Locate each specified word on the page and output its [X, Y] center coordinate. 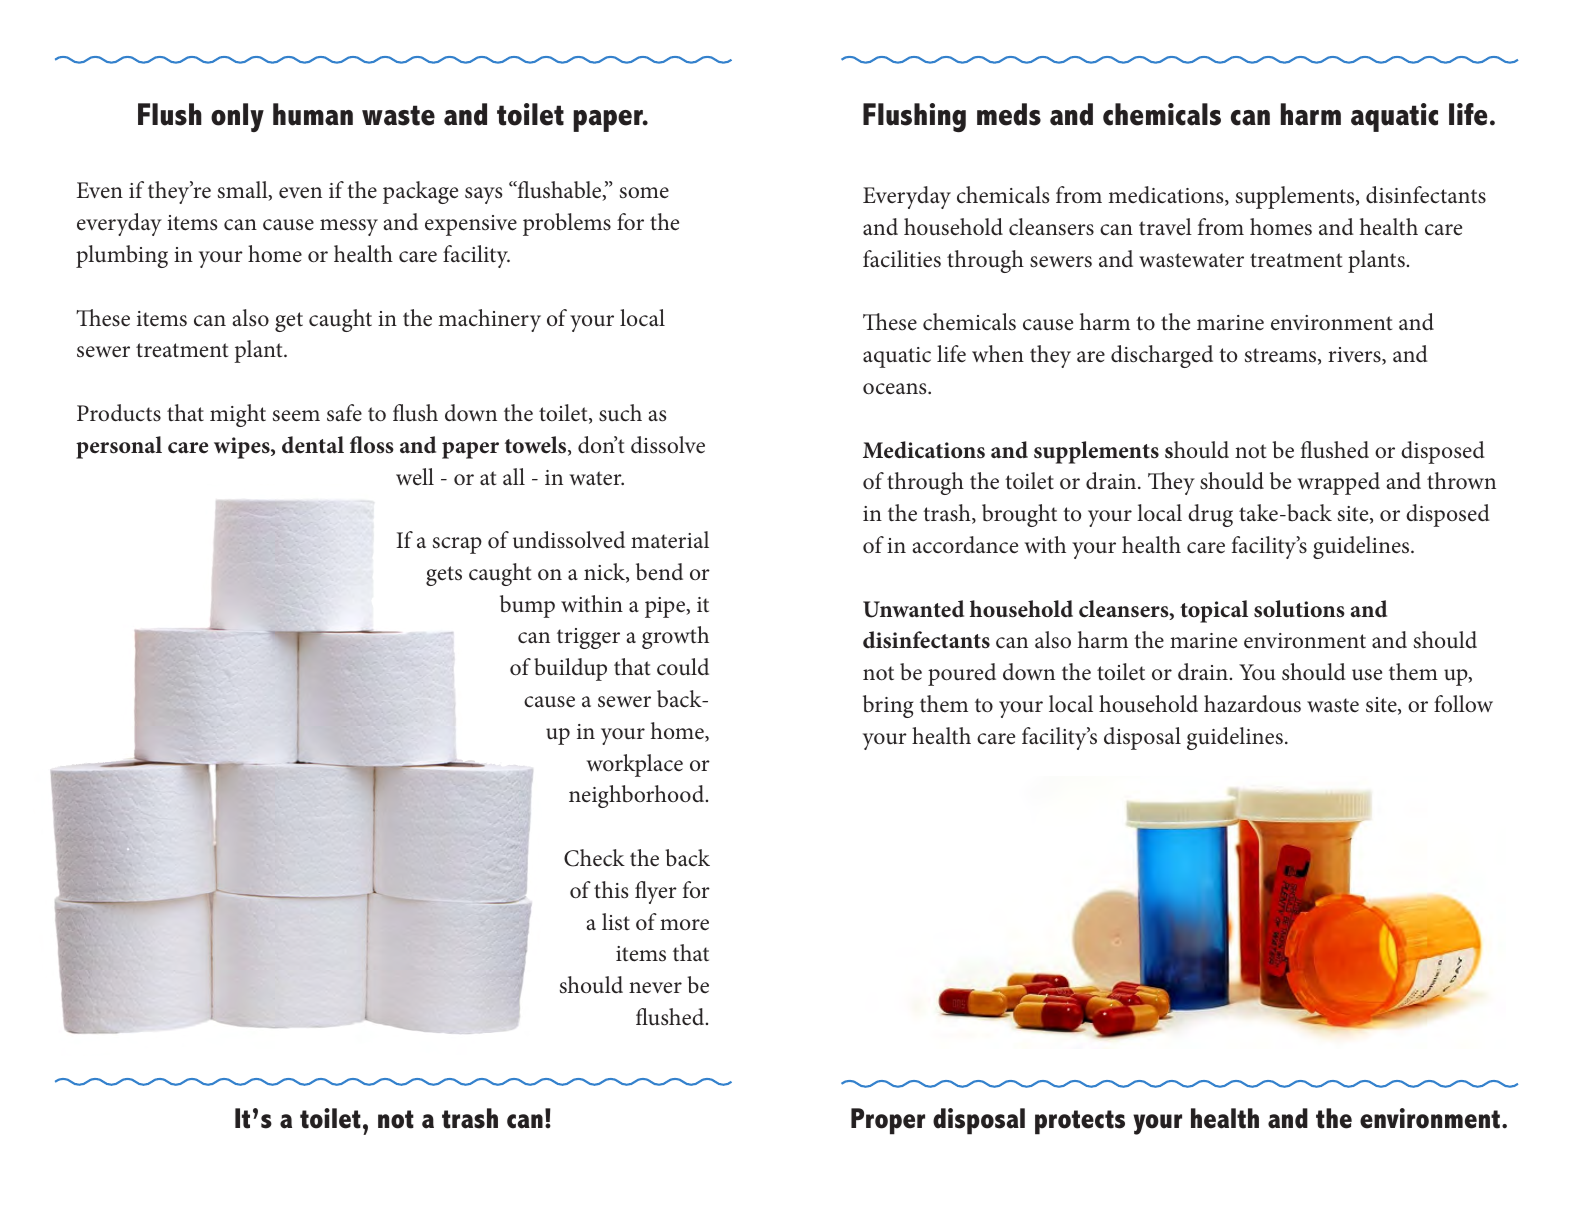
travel [1165, 227]
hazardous [1252, 704]
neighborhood [638, 796]
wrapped [1338, 483]
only [237, 117]
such [620, 413]
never [655, 988]
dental [313, 445]
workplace [634, 765]
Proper [888, 1121]
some [644, 193]
